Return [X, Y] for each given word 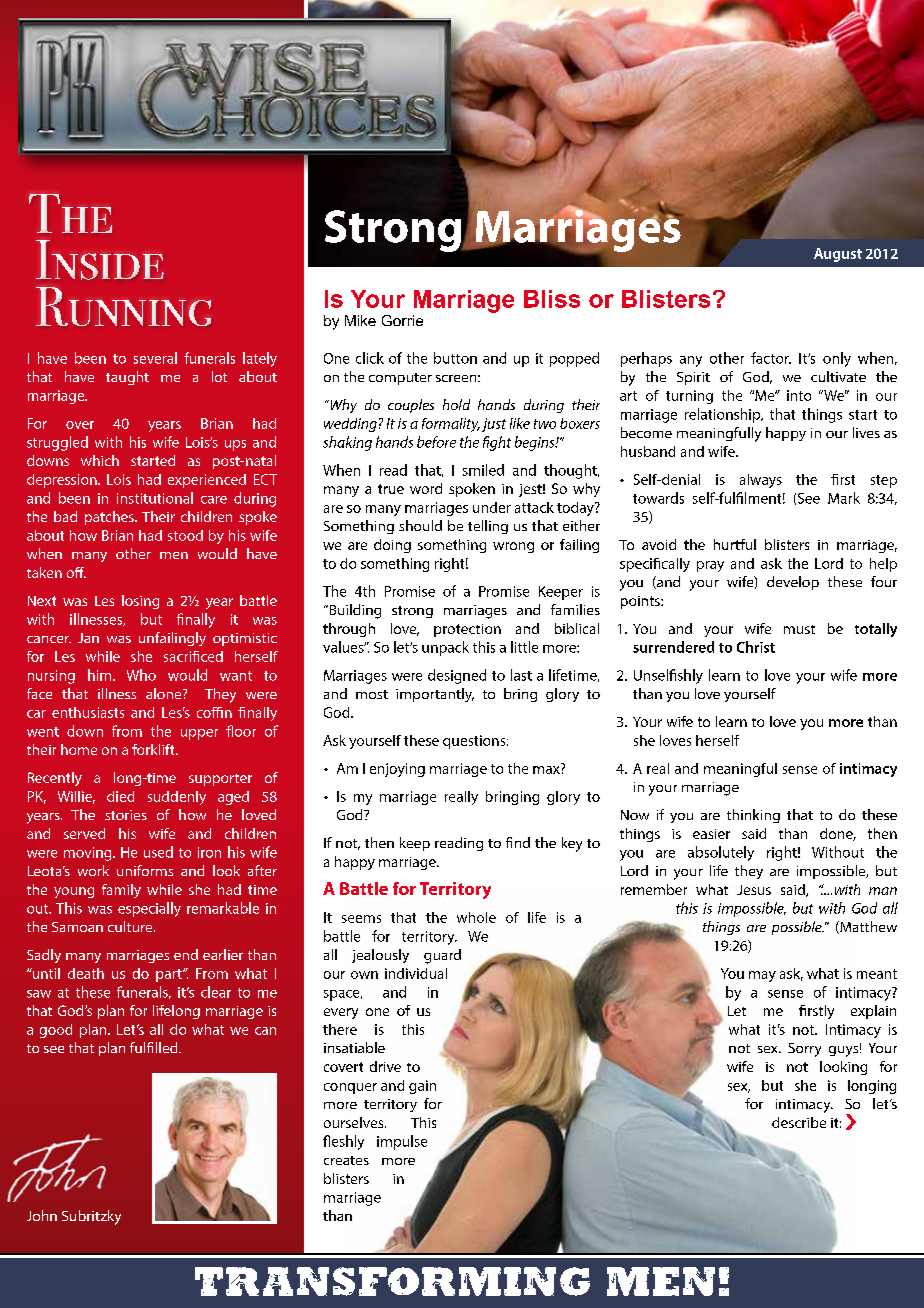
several [155, 358]
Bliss [552, 299]
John [42, 1215]
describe [799, 1122]
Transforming [392, 1281]
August [838, 255]
